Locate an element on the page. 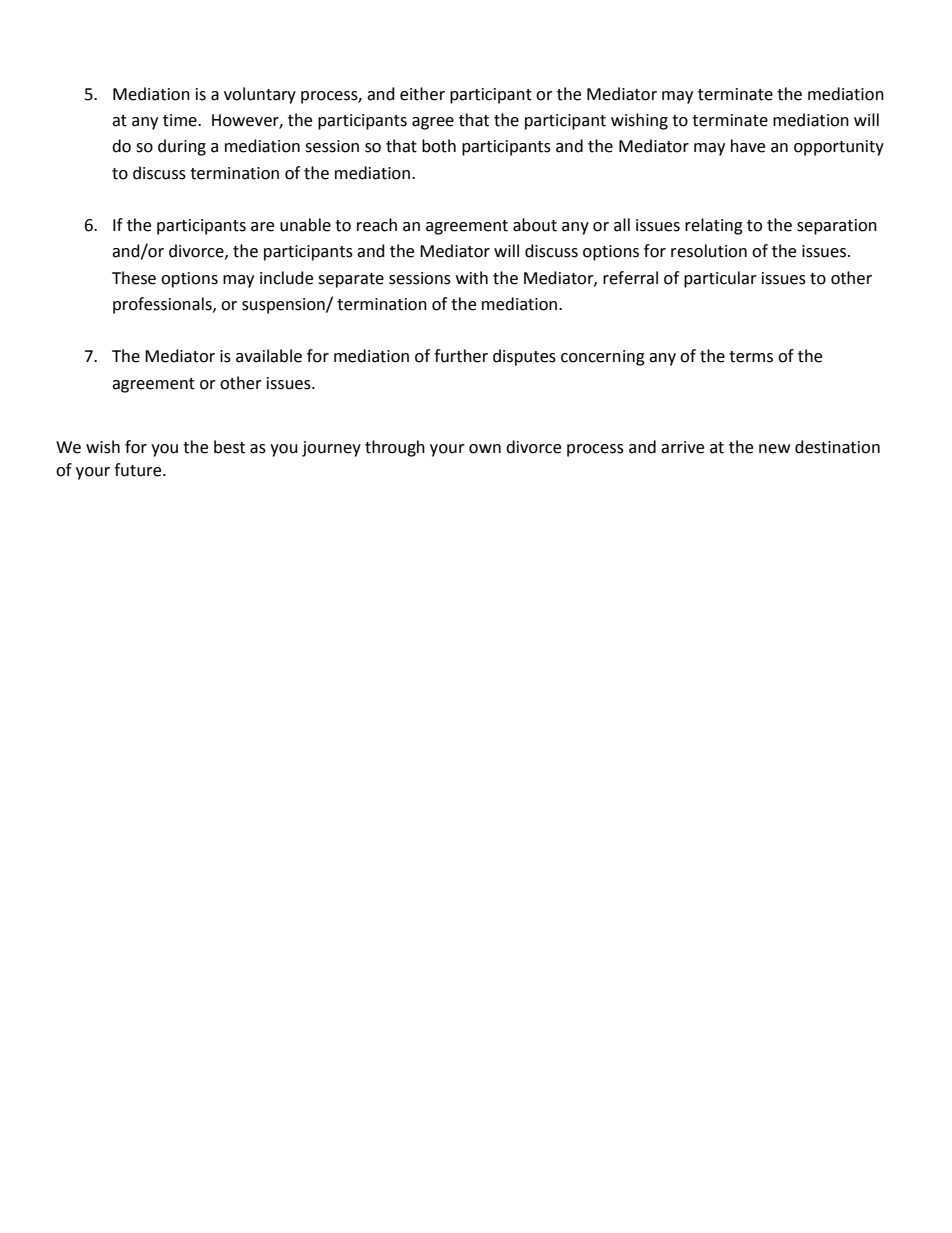 This page has width=952, height=1233. with is located at coordinates (472, 278).
